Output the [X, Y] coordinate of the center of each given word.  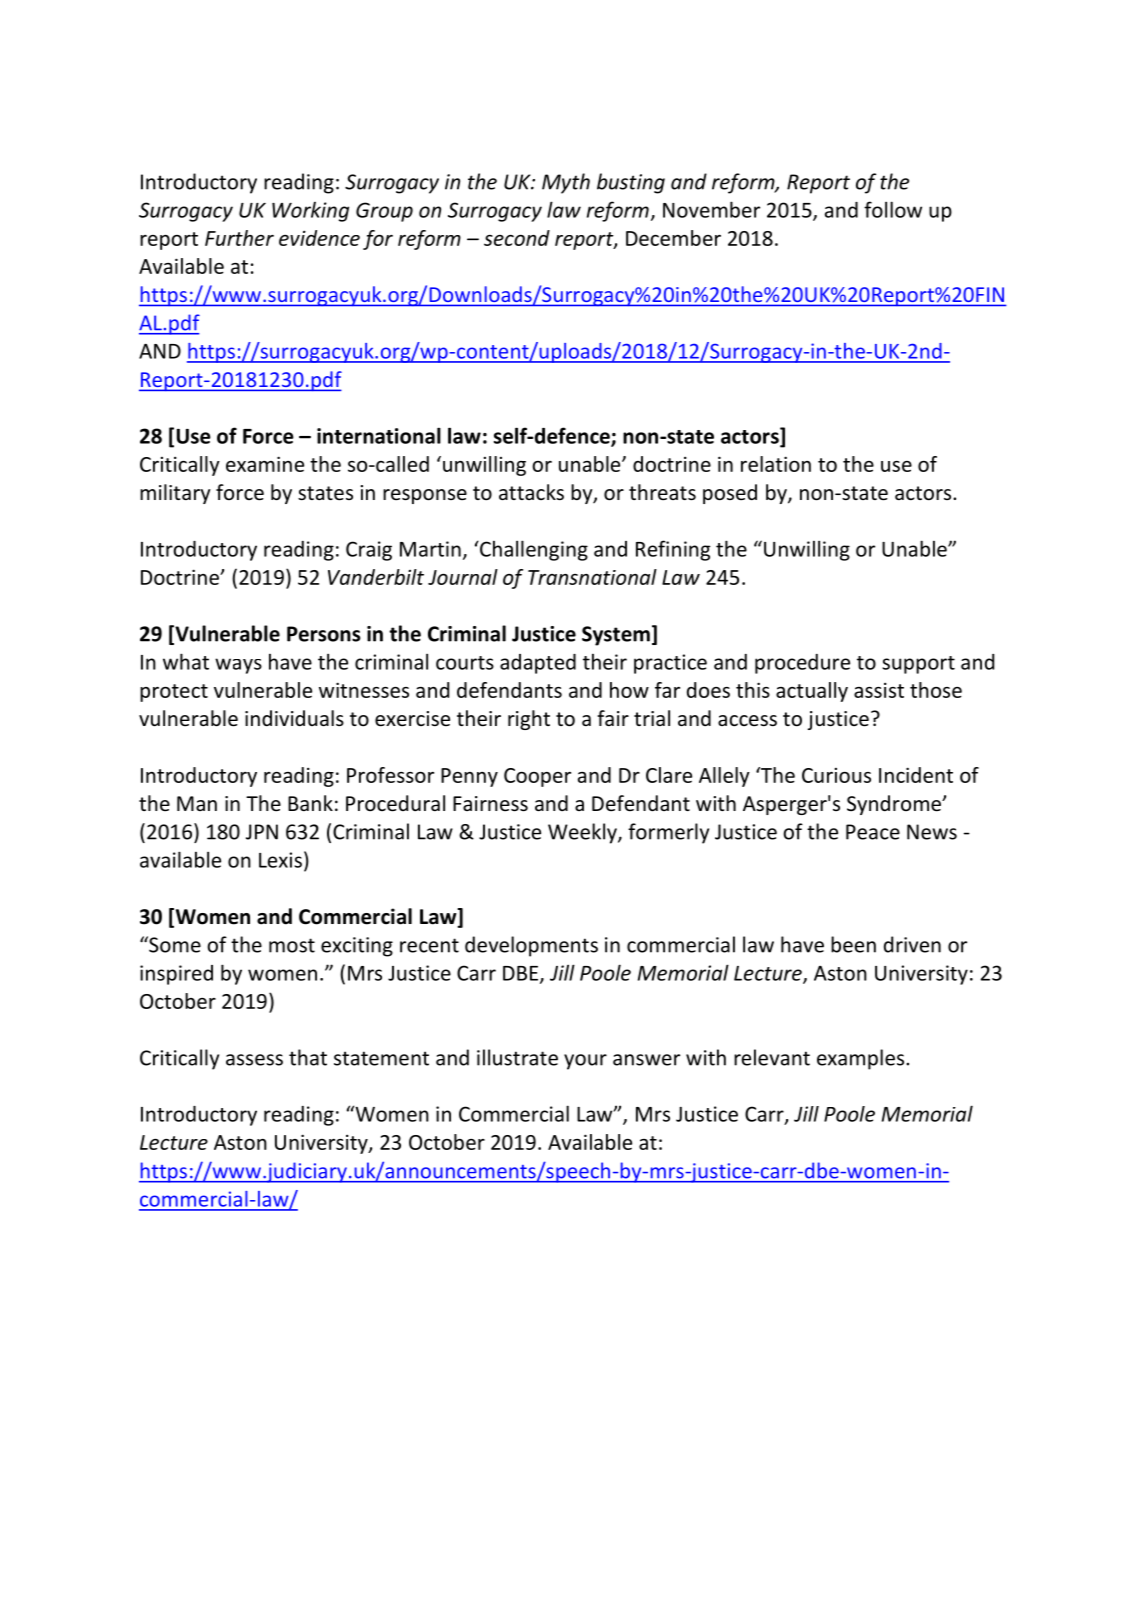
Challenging [533, 550]
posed [730, 494]
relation [776, 464]
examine [265, 464]
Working [310, 212]
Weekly [583, 833]
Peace [873, 832]
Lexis [280, 860]
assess [254, 1060]
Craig [369, 551]
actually [812, 692]
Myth [566, 183]
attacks [531, 492]
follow [893, 209]
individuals [294, 718]
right [529, 720]
